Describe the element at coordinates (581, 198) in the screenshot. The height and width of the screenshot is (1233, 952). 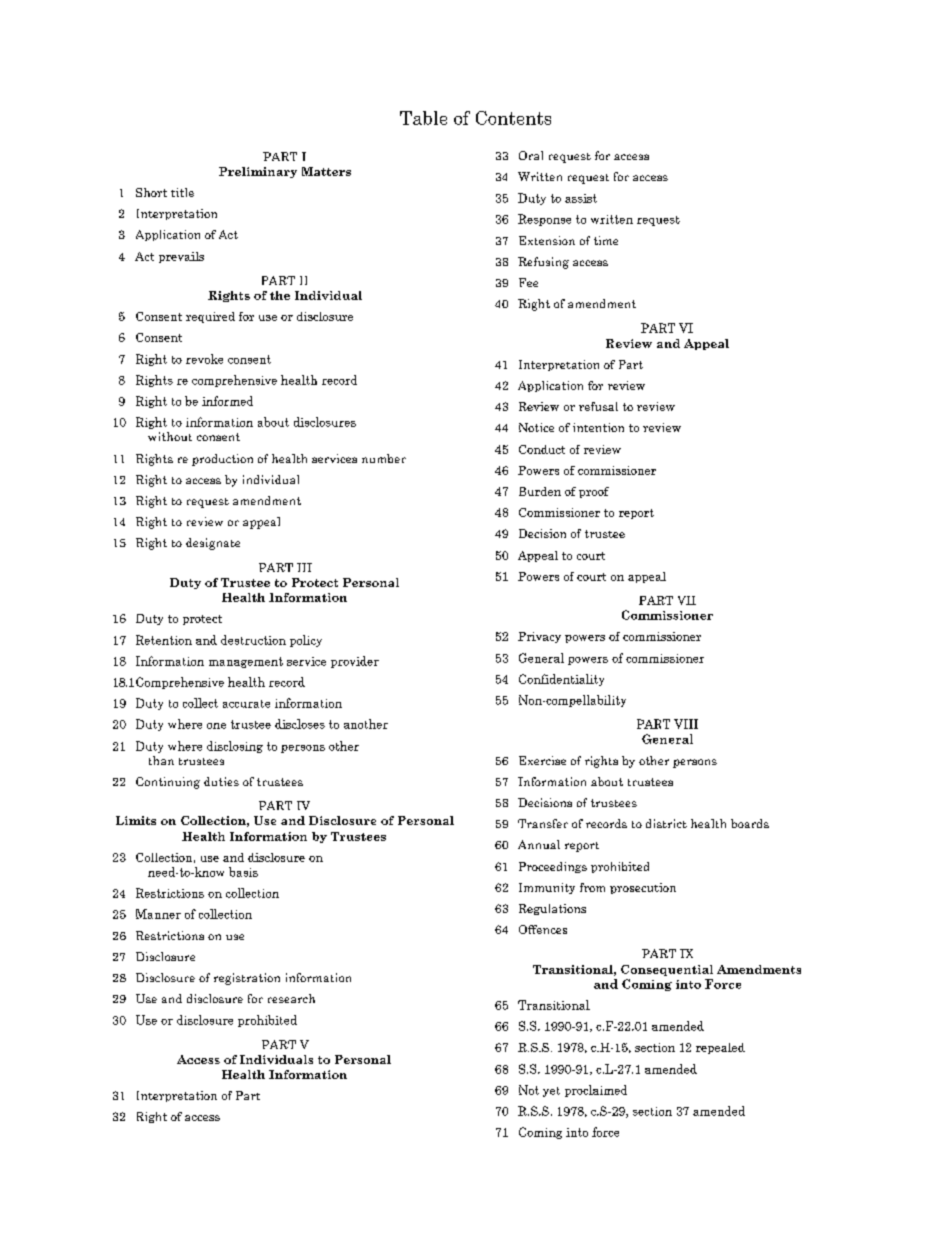
I see `assist` at that location.
